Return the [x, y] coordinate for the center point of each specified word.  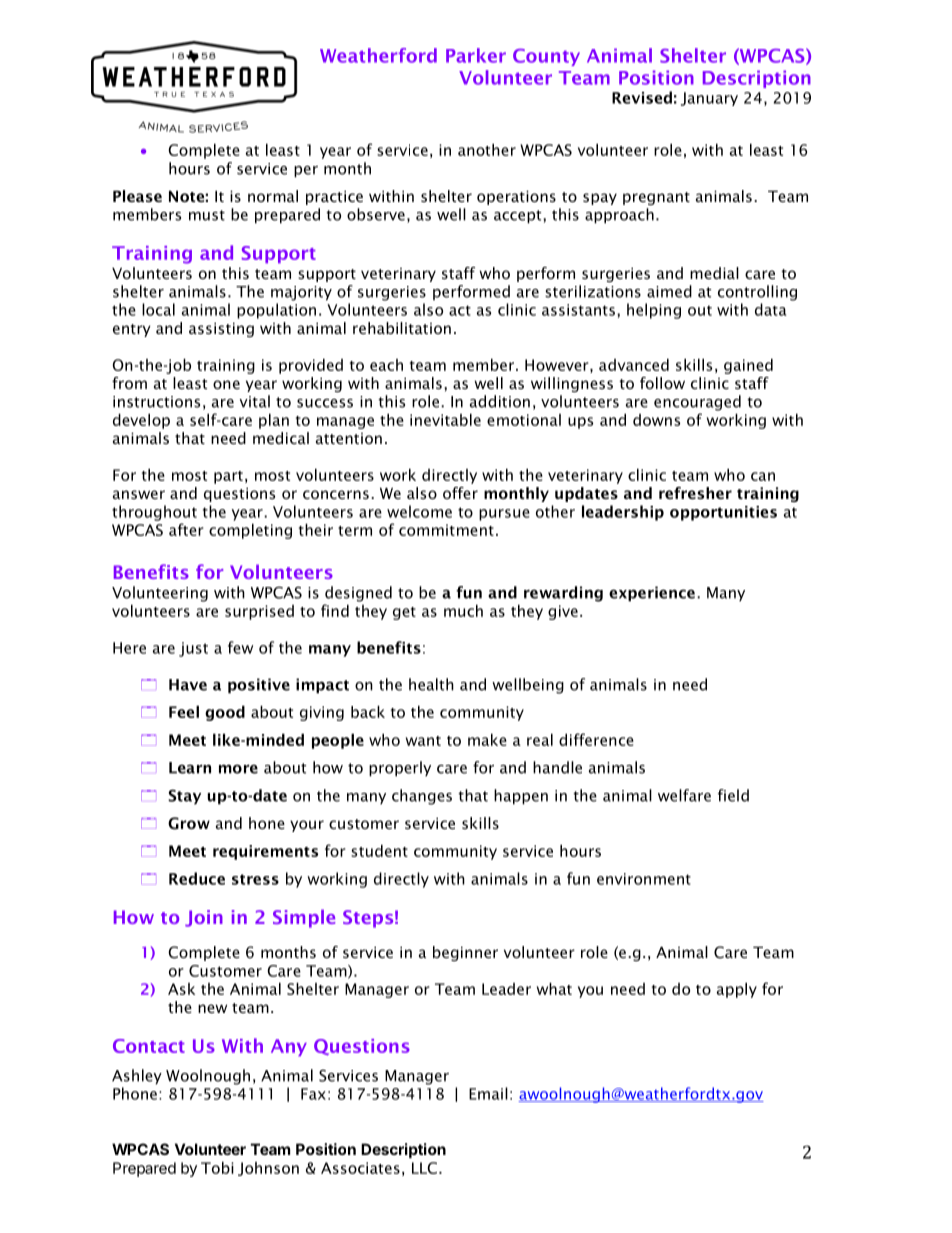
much [463, 610]
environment [644, 879]
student [379, 850]
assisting [221, 329]
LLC [424, 1168]
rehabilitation [402, 328]
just [193, 649]
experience [652, 594]
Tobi [217, 1167]
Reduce [197, 878]
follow [662, 383]
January [709, 99]
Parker [476, 55]
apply [737, 990]
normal [273, 196]
